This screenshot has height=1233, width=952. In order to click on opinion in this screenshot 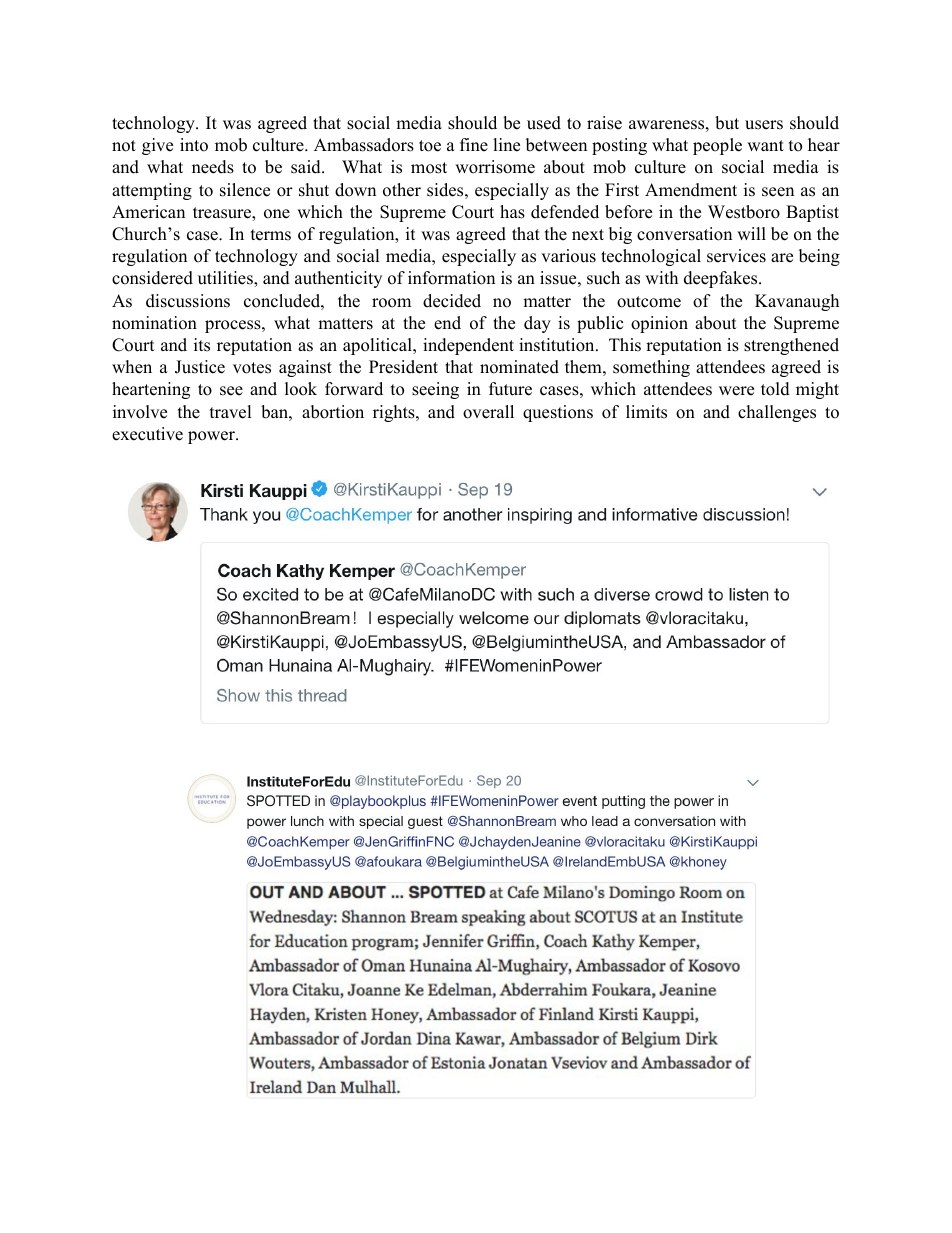, I will do `click(659, 324)`.
